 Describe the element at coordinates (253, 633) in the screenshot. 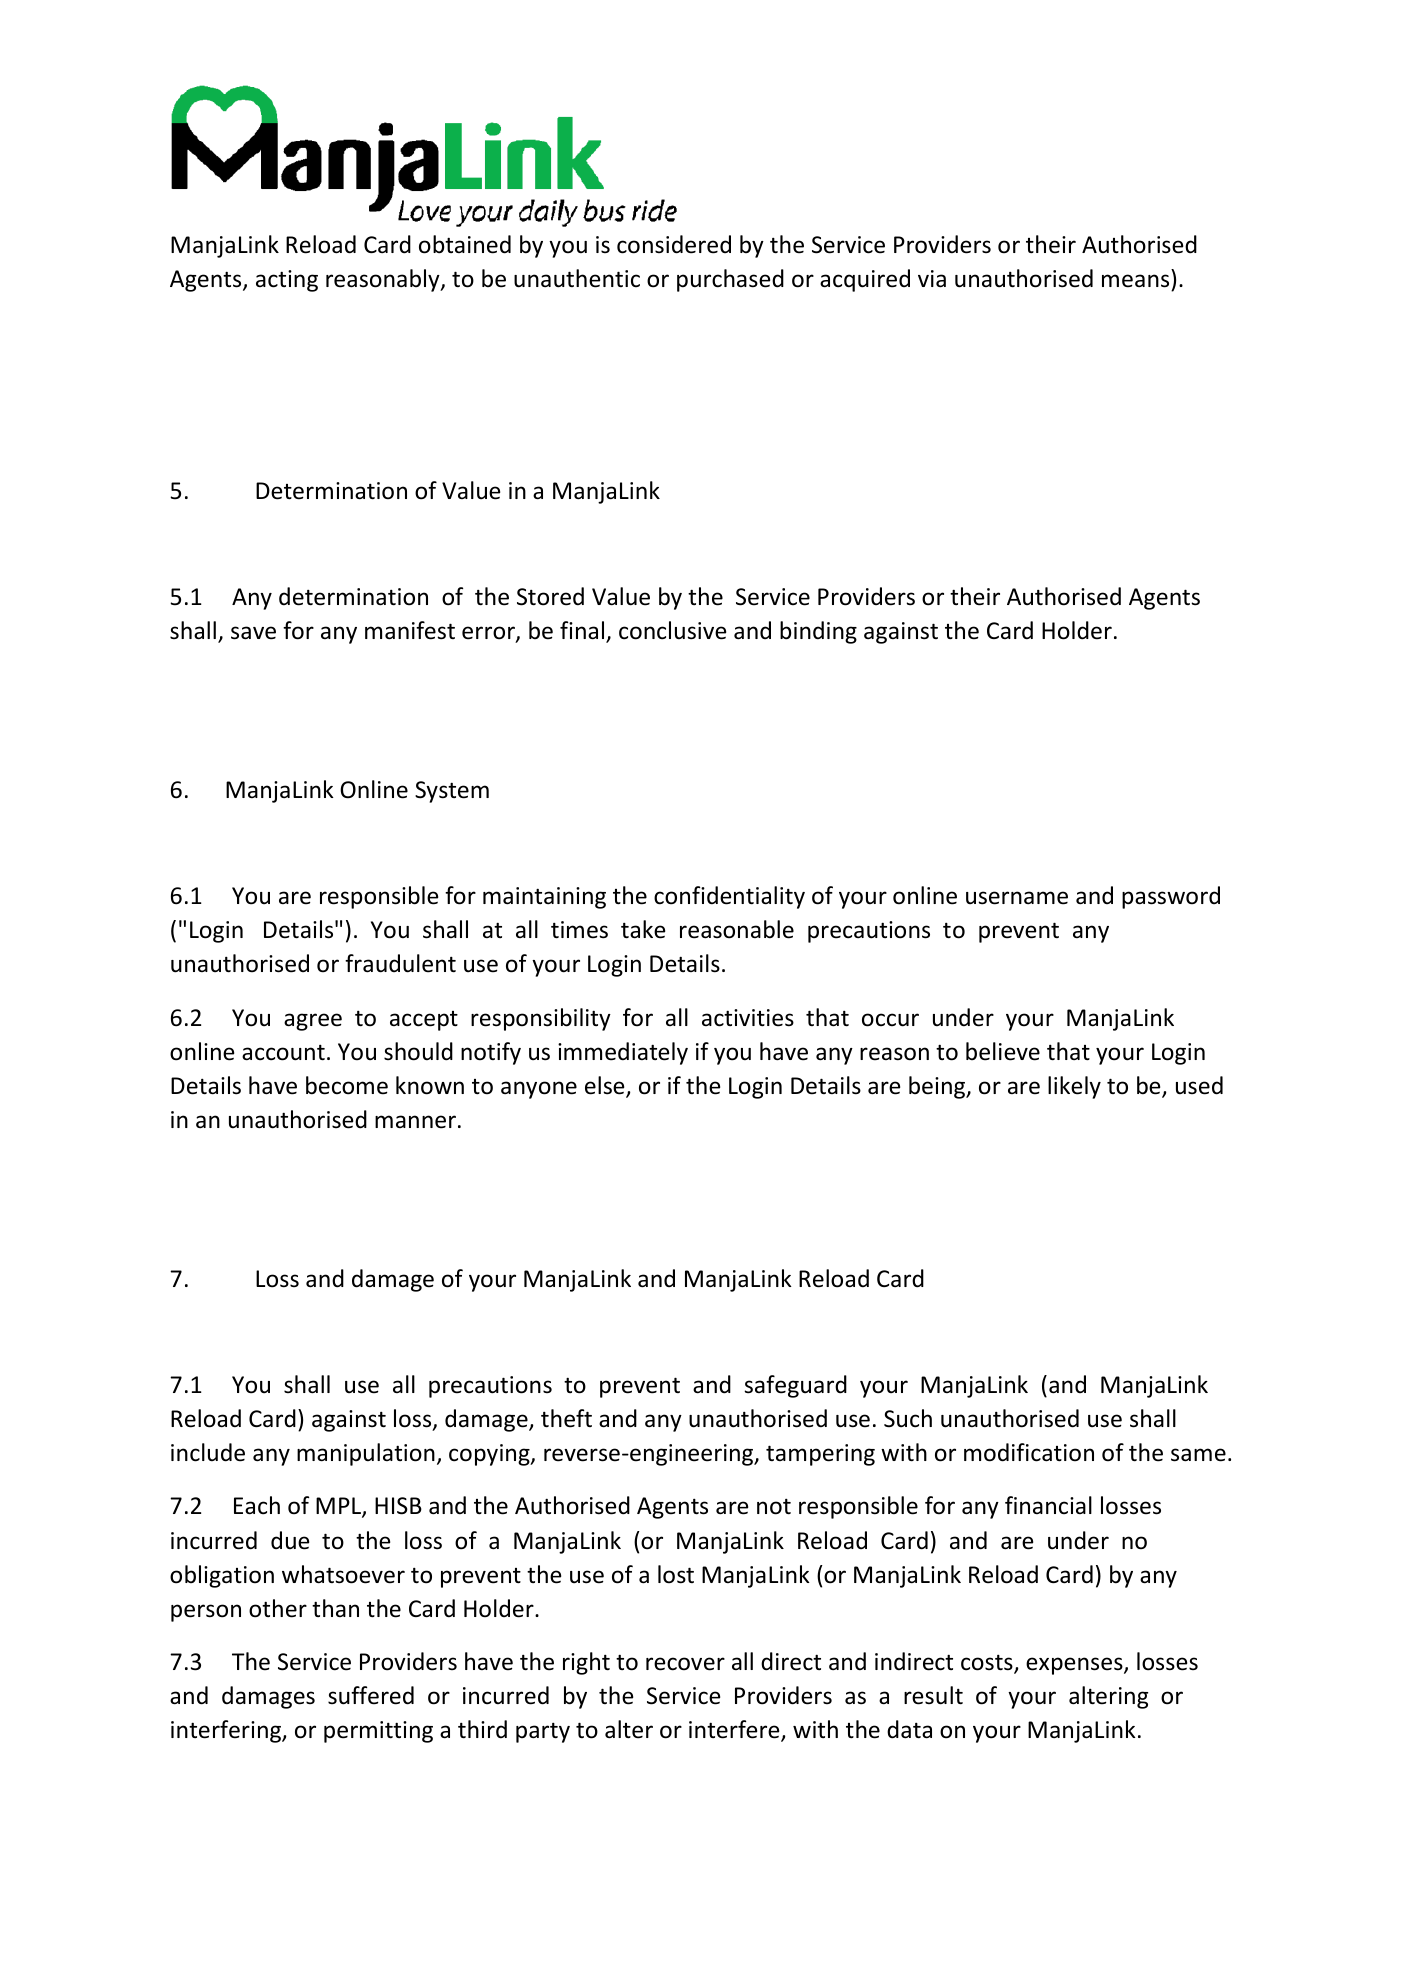

I see `save` at that location.
